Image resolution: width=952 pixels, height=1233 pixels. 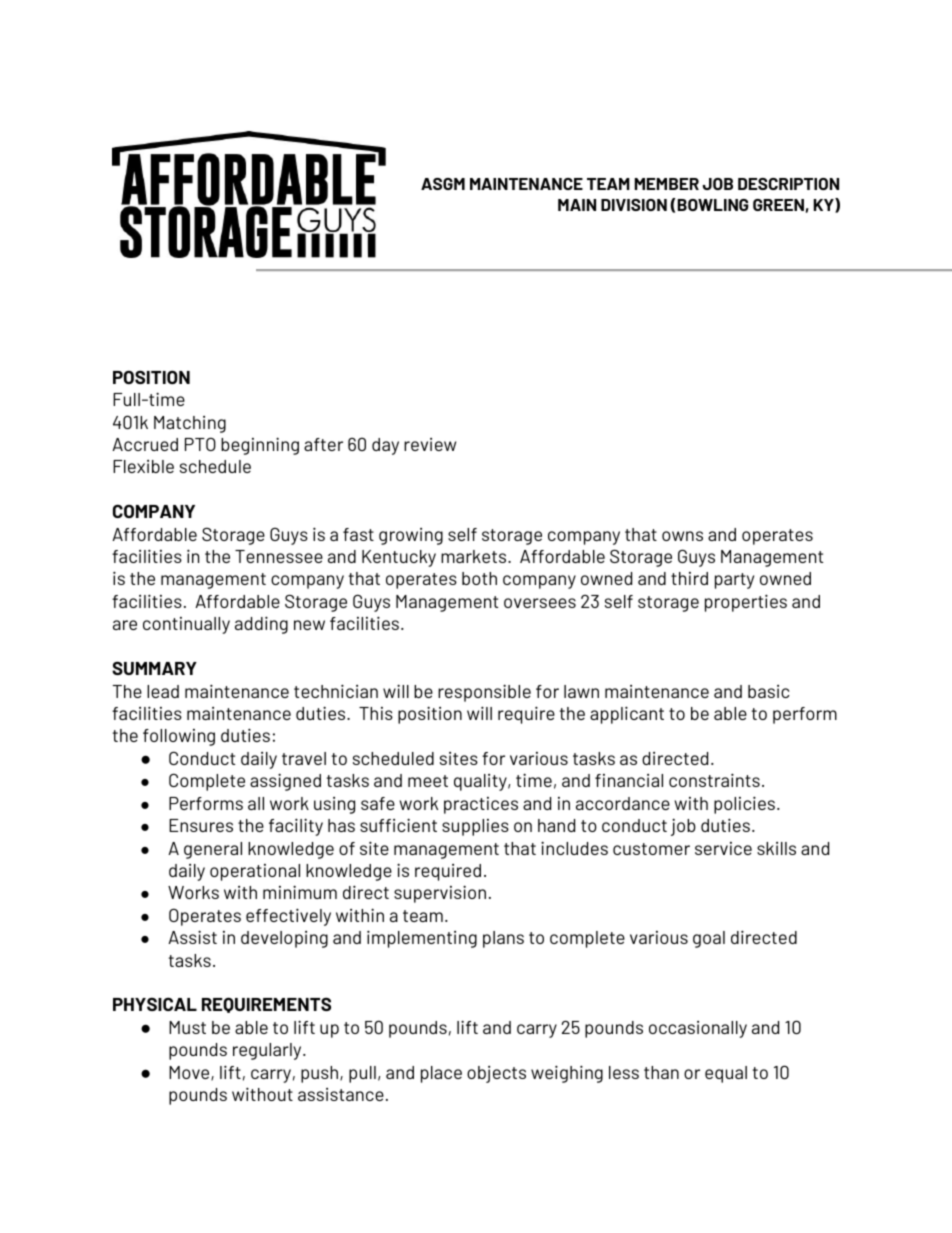 I want to click on DIVISION, so click(x=634, y=205).
